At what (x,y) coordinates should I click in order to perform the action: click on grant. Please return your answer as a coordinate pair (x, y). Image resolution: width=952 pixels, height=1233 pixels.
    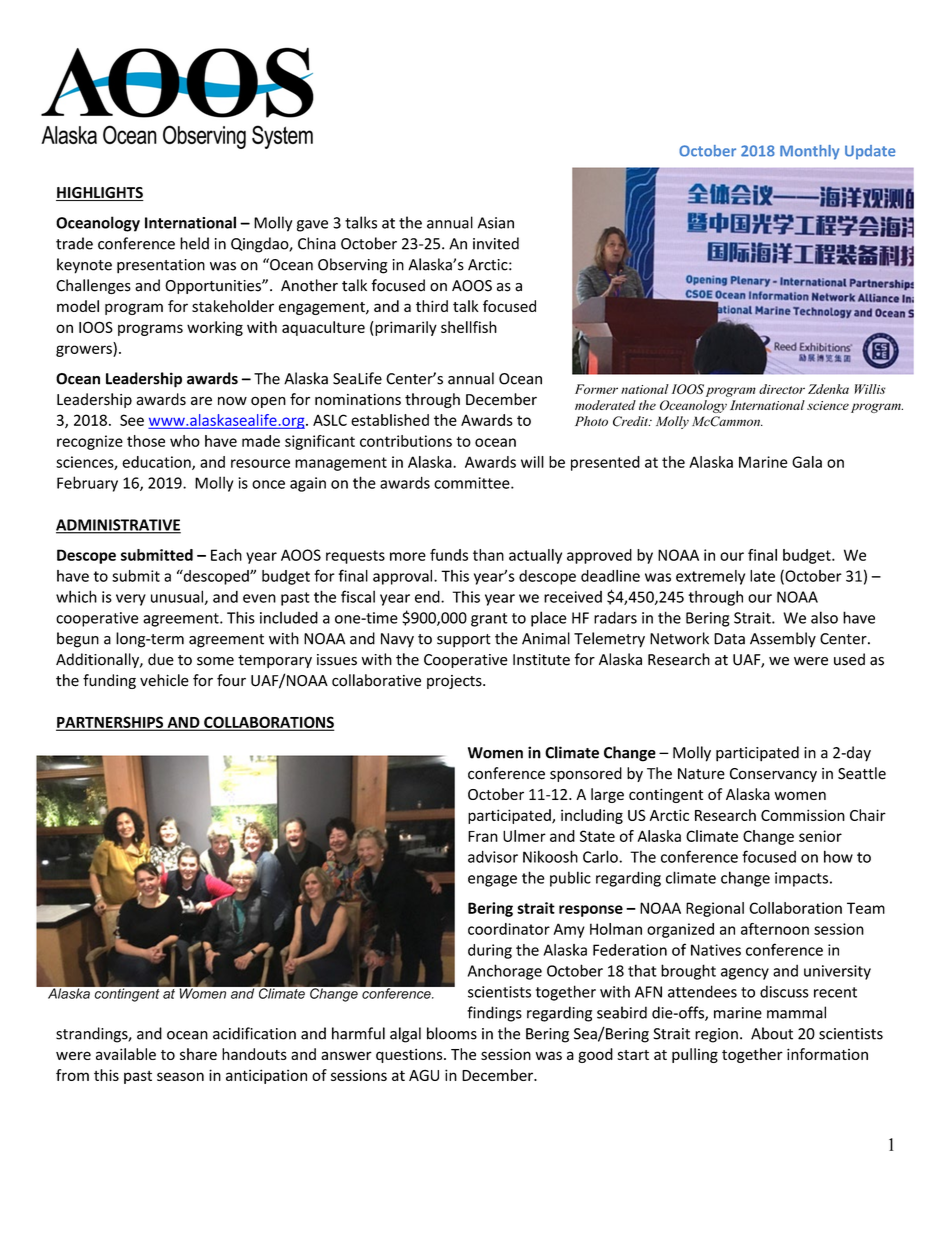
    Looking at the image, I should click on (489, 620).
